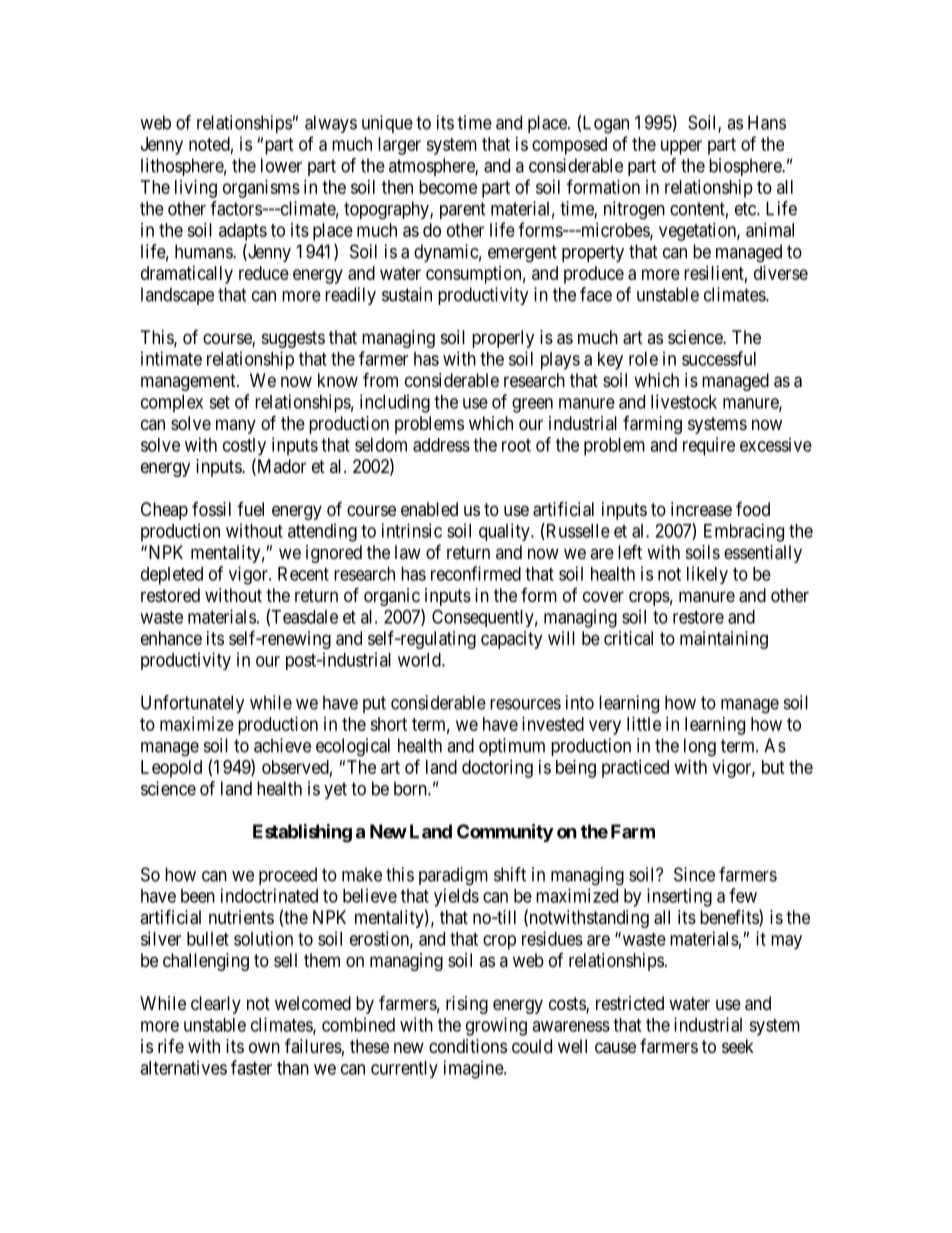  I want to click on likely, so click(707, 575).
